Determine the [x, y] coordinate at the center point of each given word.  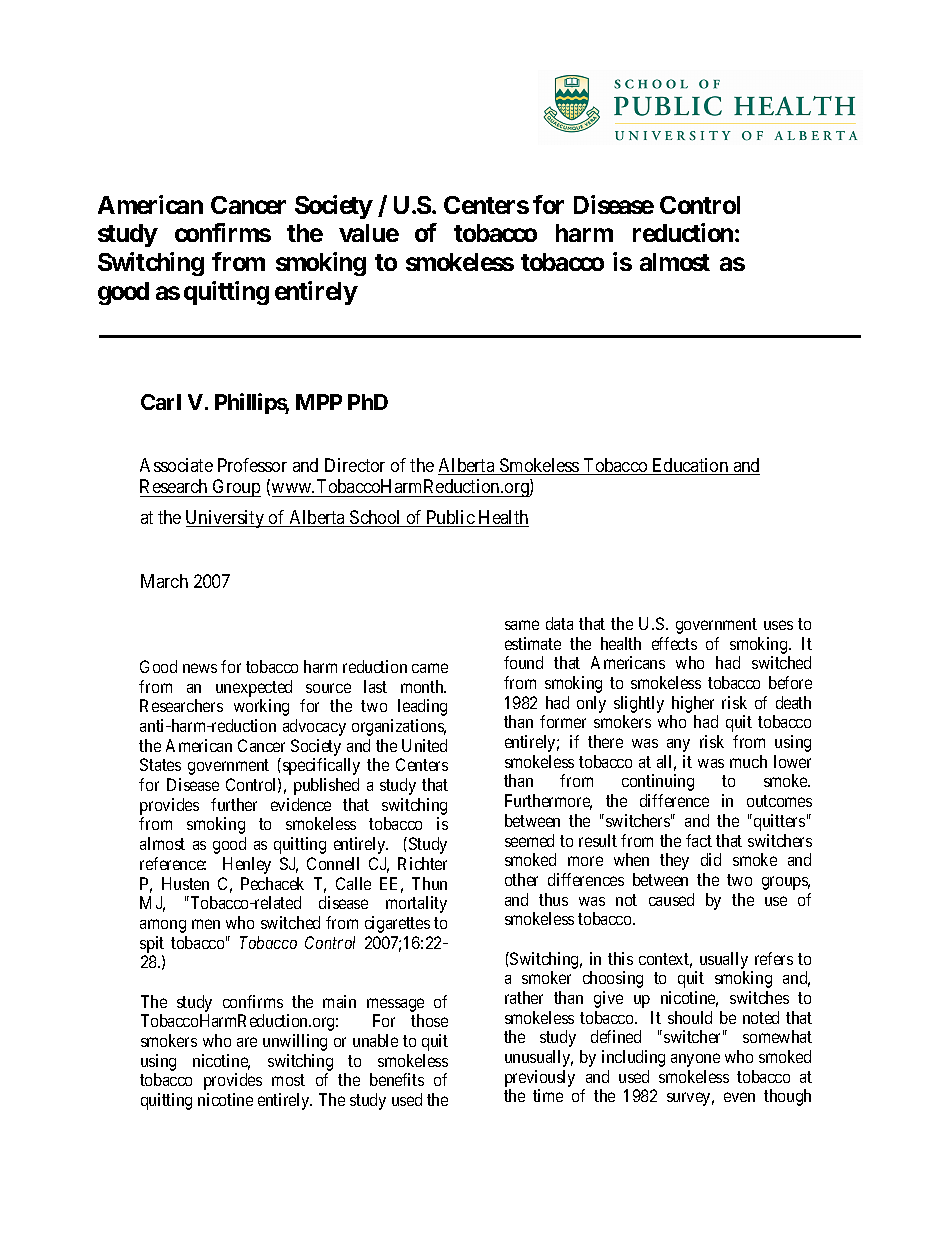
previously [540, 1080]
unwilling [295, 1042]
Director [355, 465]
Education [690, 466]
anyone [695, 1060]
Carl [161, 402]
